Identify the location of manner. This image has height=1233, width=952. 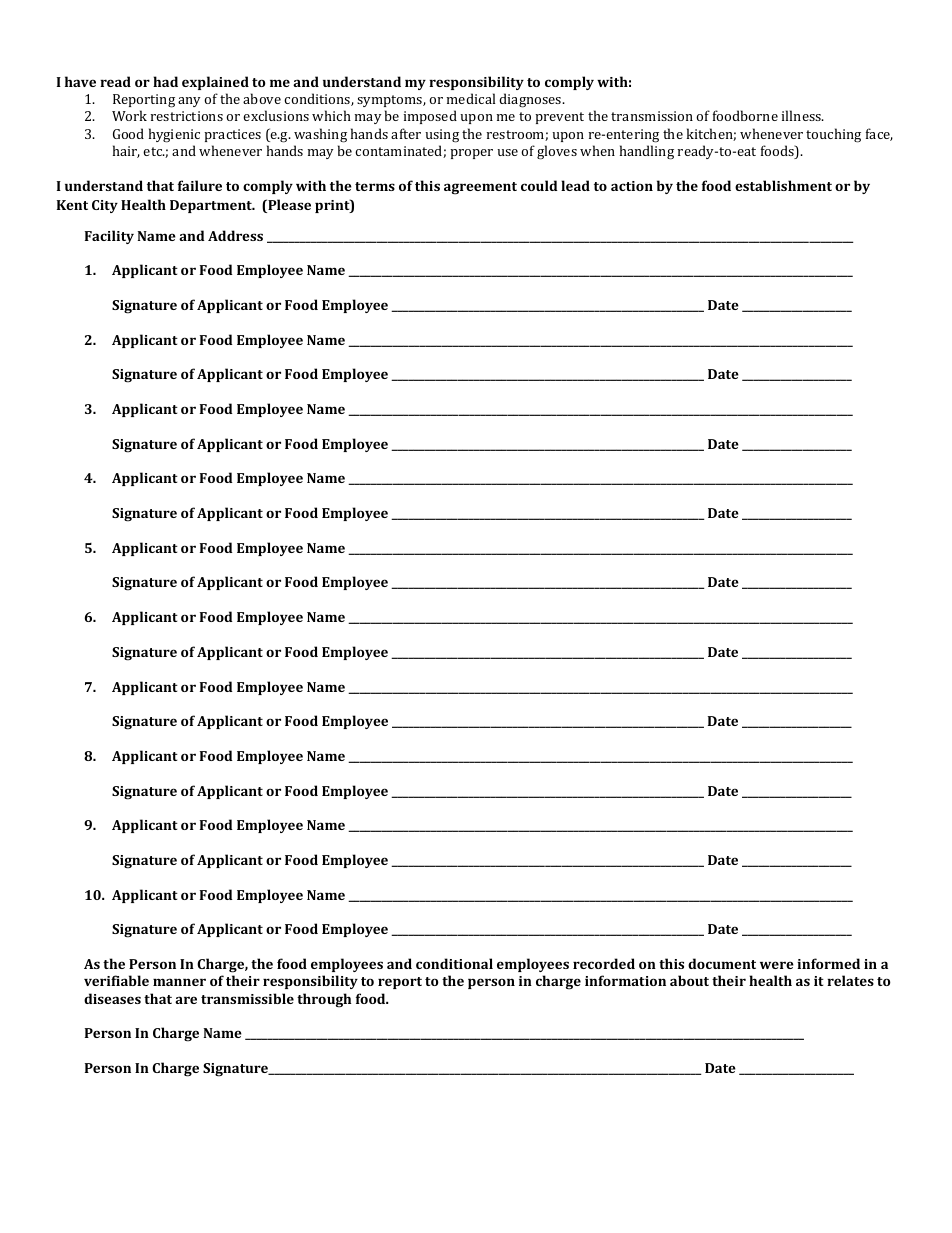
(179, 982).
